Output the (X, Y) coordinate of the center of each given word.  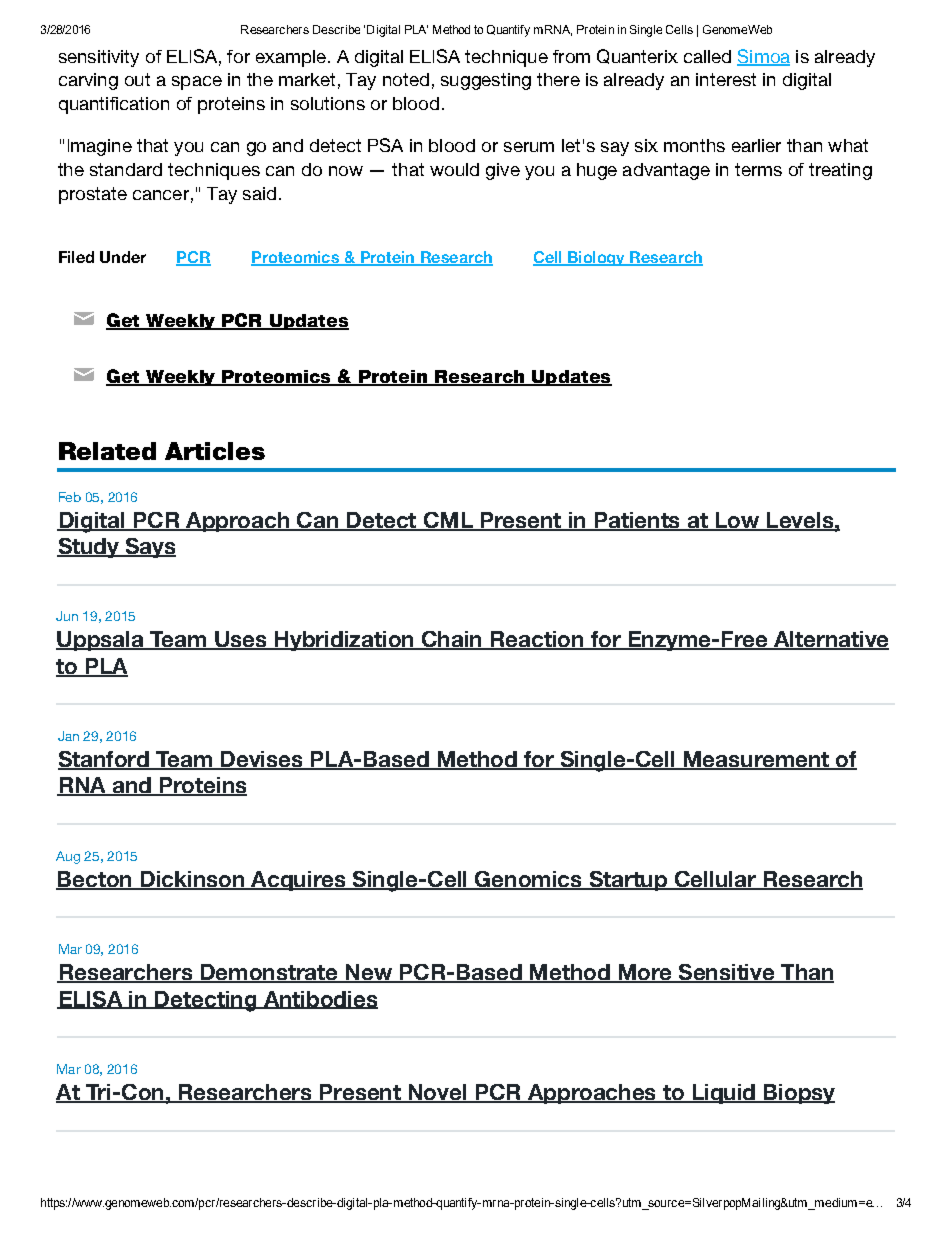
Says (149, 548)
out (137, 79)
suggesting (486, 81)
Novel (437, 1093)
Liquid (723, 1094)
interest (726, 79)
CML (448, 521)
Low (737, 521)
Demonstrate (269, 973)
